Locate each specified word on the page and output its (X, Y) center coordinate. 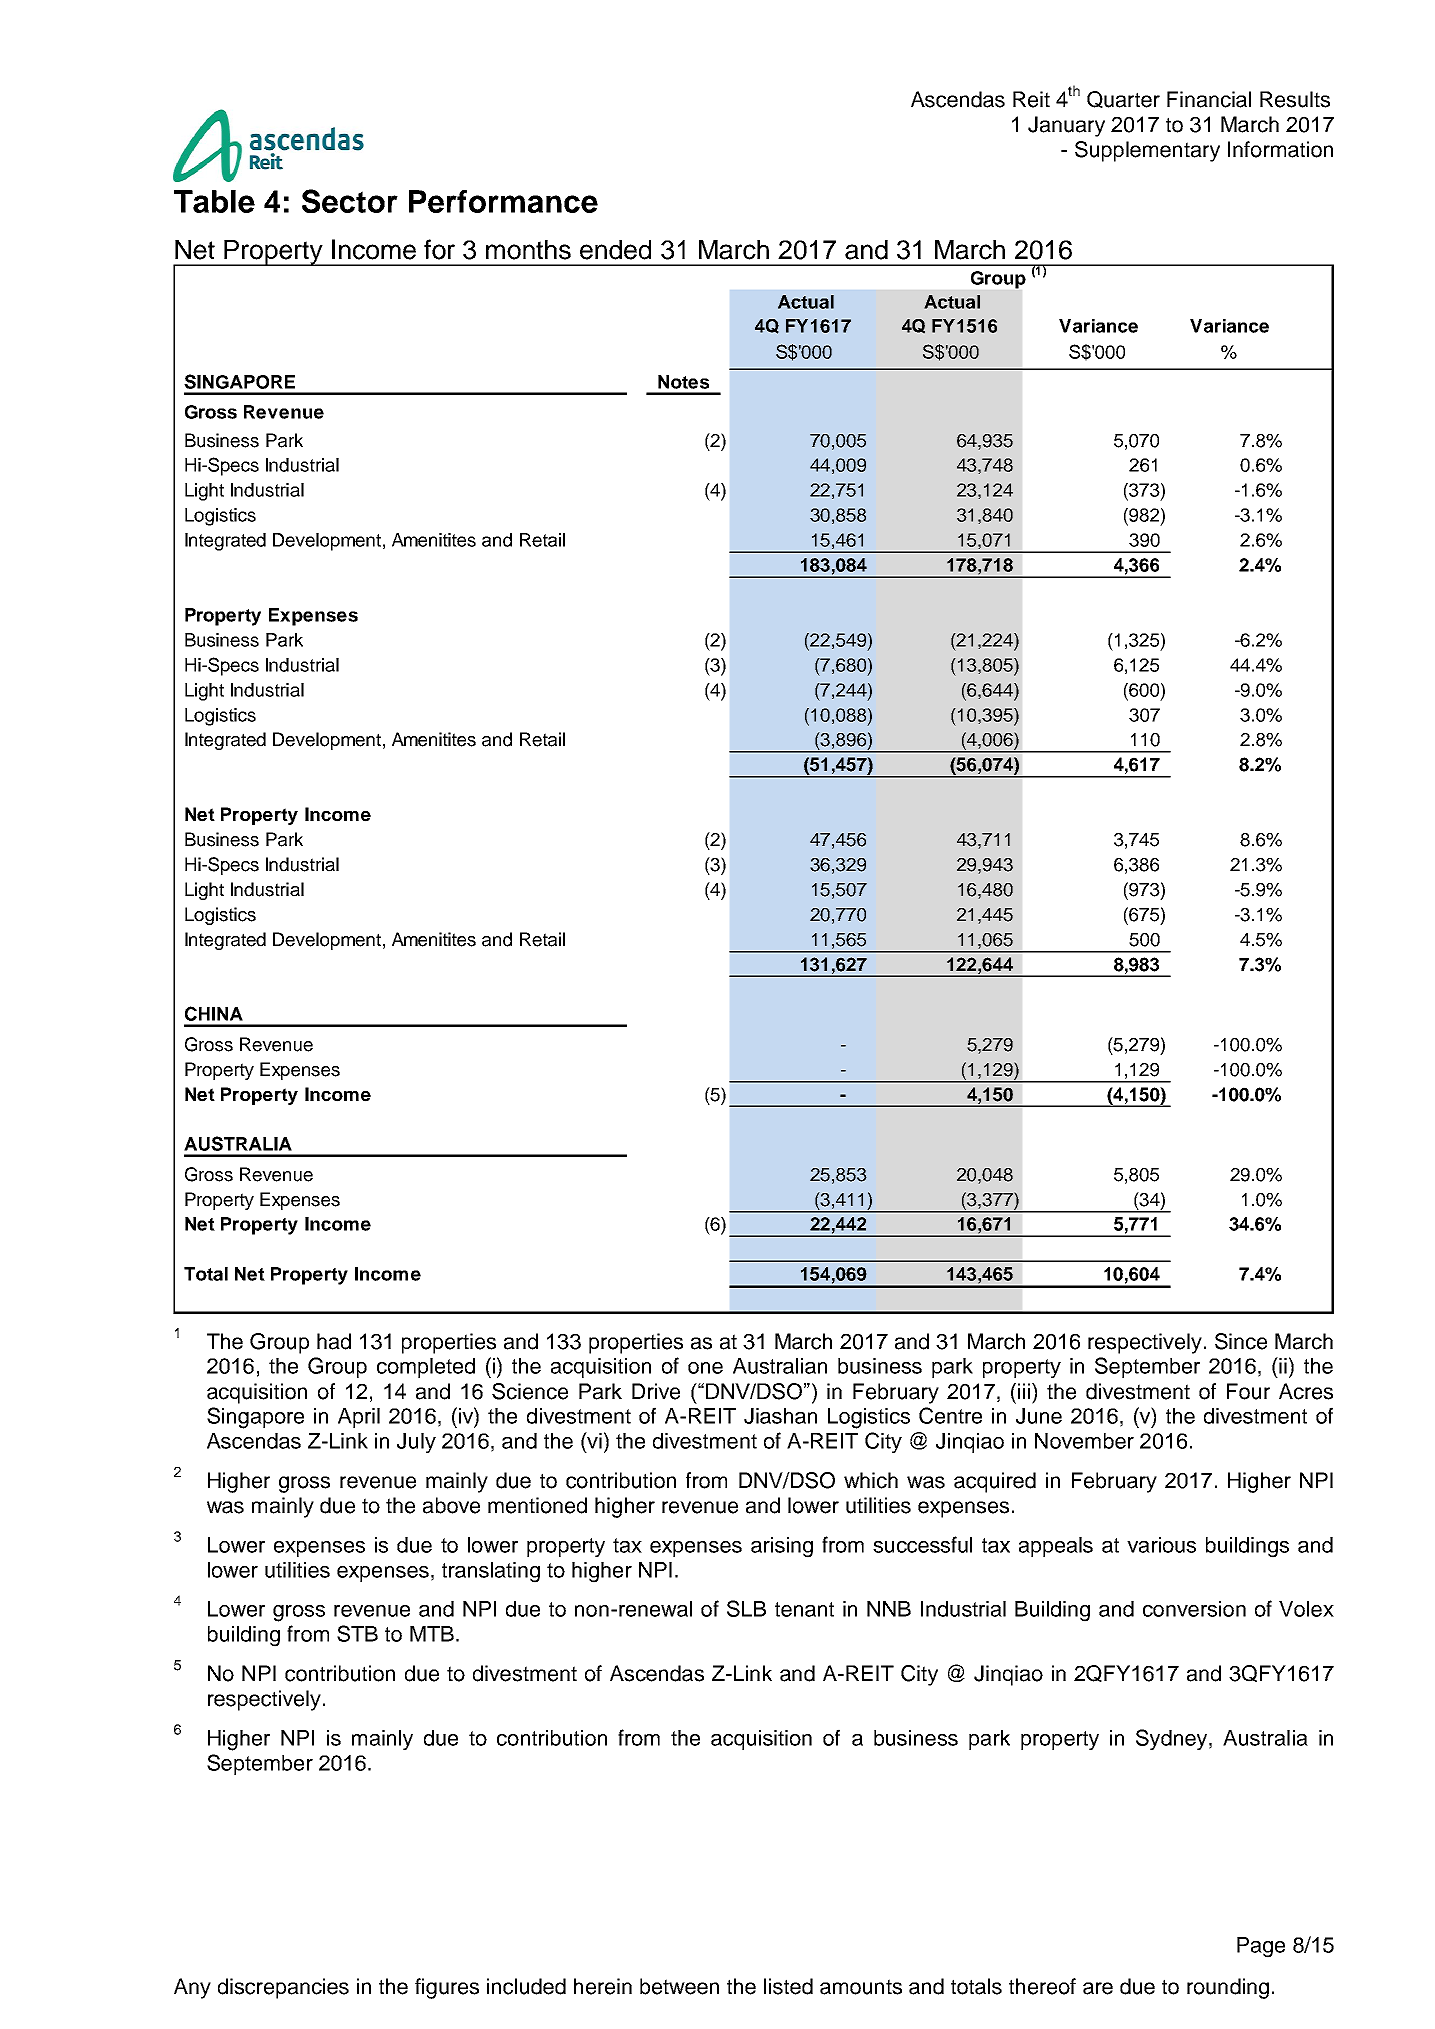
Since (1241, 1341)
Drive (656, 1391)
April (359, 1418)
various (1161, 1545)
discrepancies (283, 1988)
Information (1280, 149)
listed (788, 1986)
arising (782, 1547)
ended (615, 250)
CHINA (214, 1013)
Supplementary (1147, 151)
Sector (350, 201)
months (528, 250)
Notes (683, 382)
